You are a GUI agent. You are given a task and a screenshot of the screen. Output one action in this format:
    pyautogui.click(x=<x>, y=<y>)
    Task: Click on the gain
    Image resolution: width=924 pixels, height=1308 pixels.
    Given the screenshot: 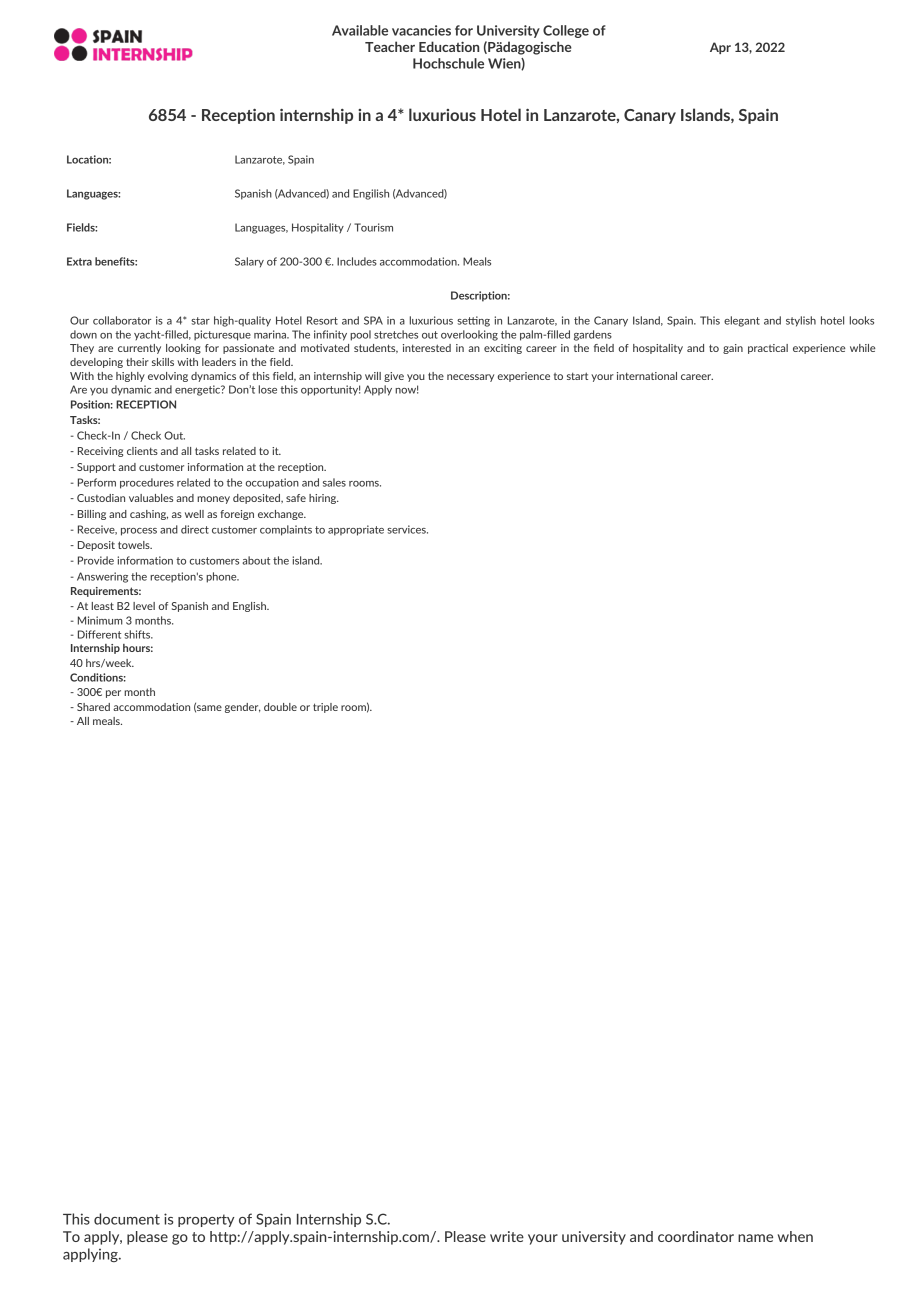 What is the action you would take?
    pyautogui.click(x=733, y=349)
